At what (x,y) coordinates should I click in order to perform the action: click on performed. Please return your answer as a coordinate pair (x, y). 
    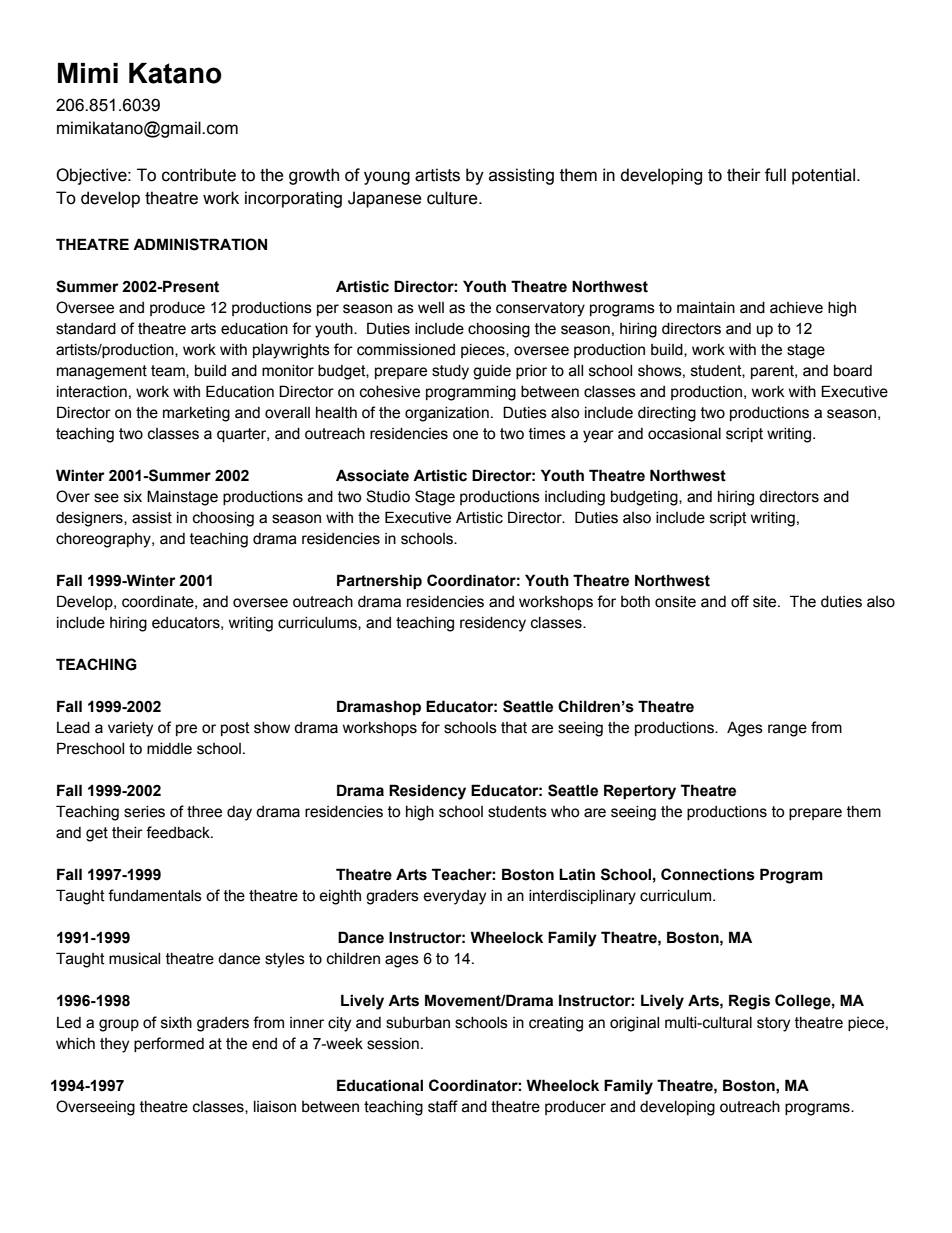
    Looking at the image, I should click on (169, 1044).
